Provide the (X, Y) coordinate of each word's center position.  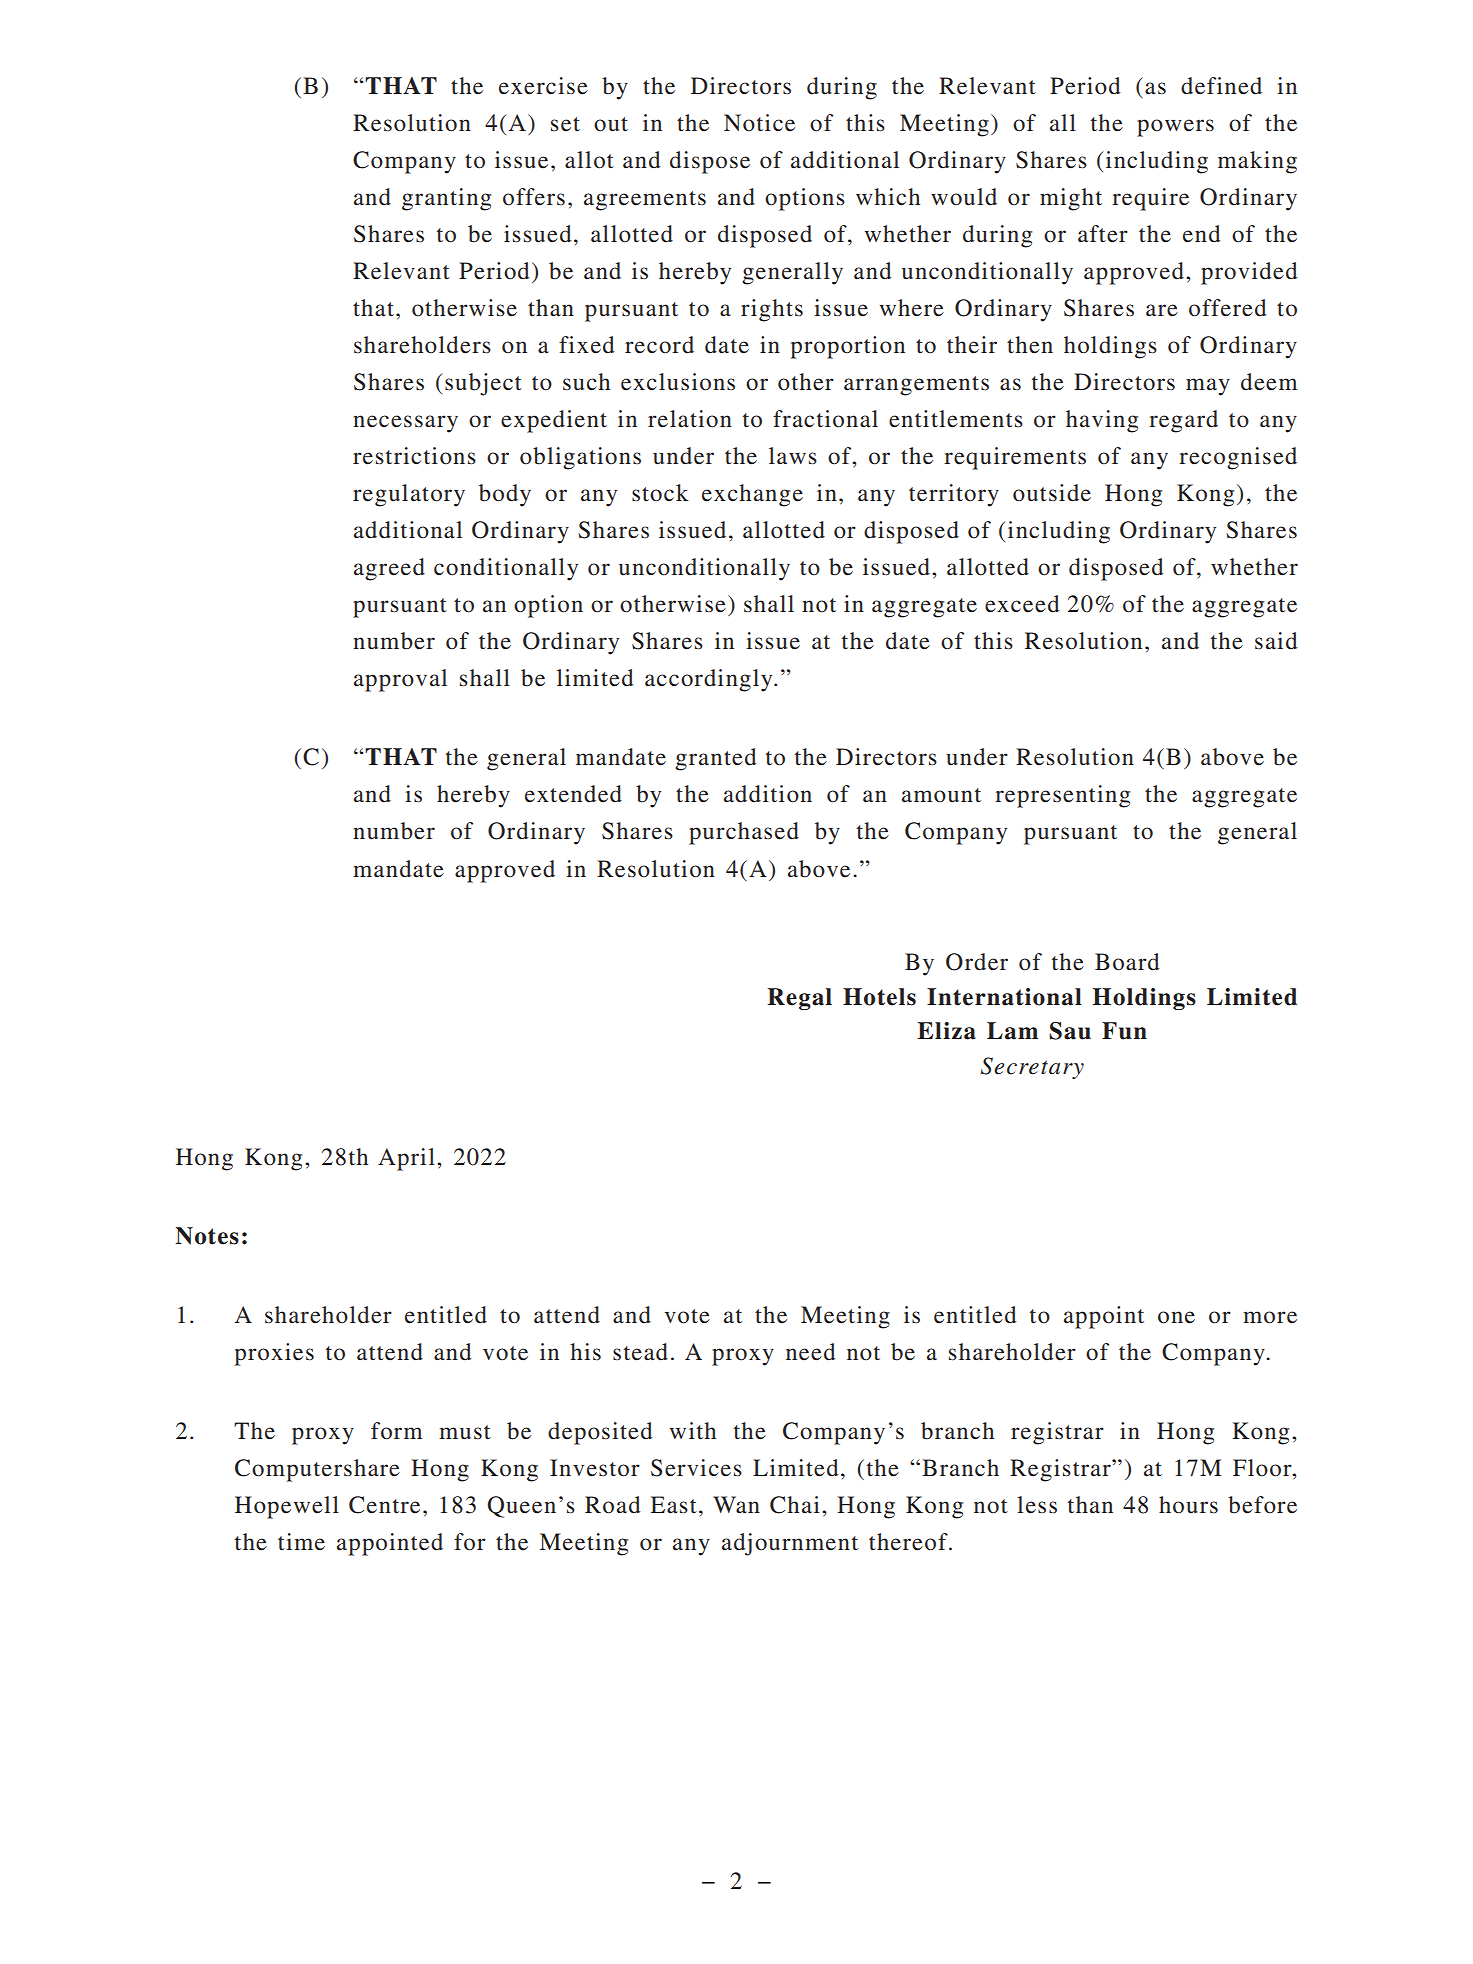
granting (446, 199)
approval (400, 680)
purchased (744, 833)
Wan (736, 1505)
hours (1188, 1505)
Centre (384, 1505)
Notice (759, 123)
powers (1175, 128)
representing (1062, 796)
